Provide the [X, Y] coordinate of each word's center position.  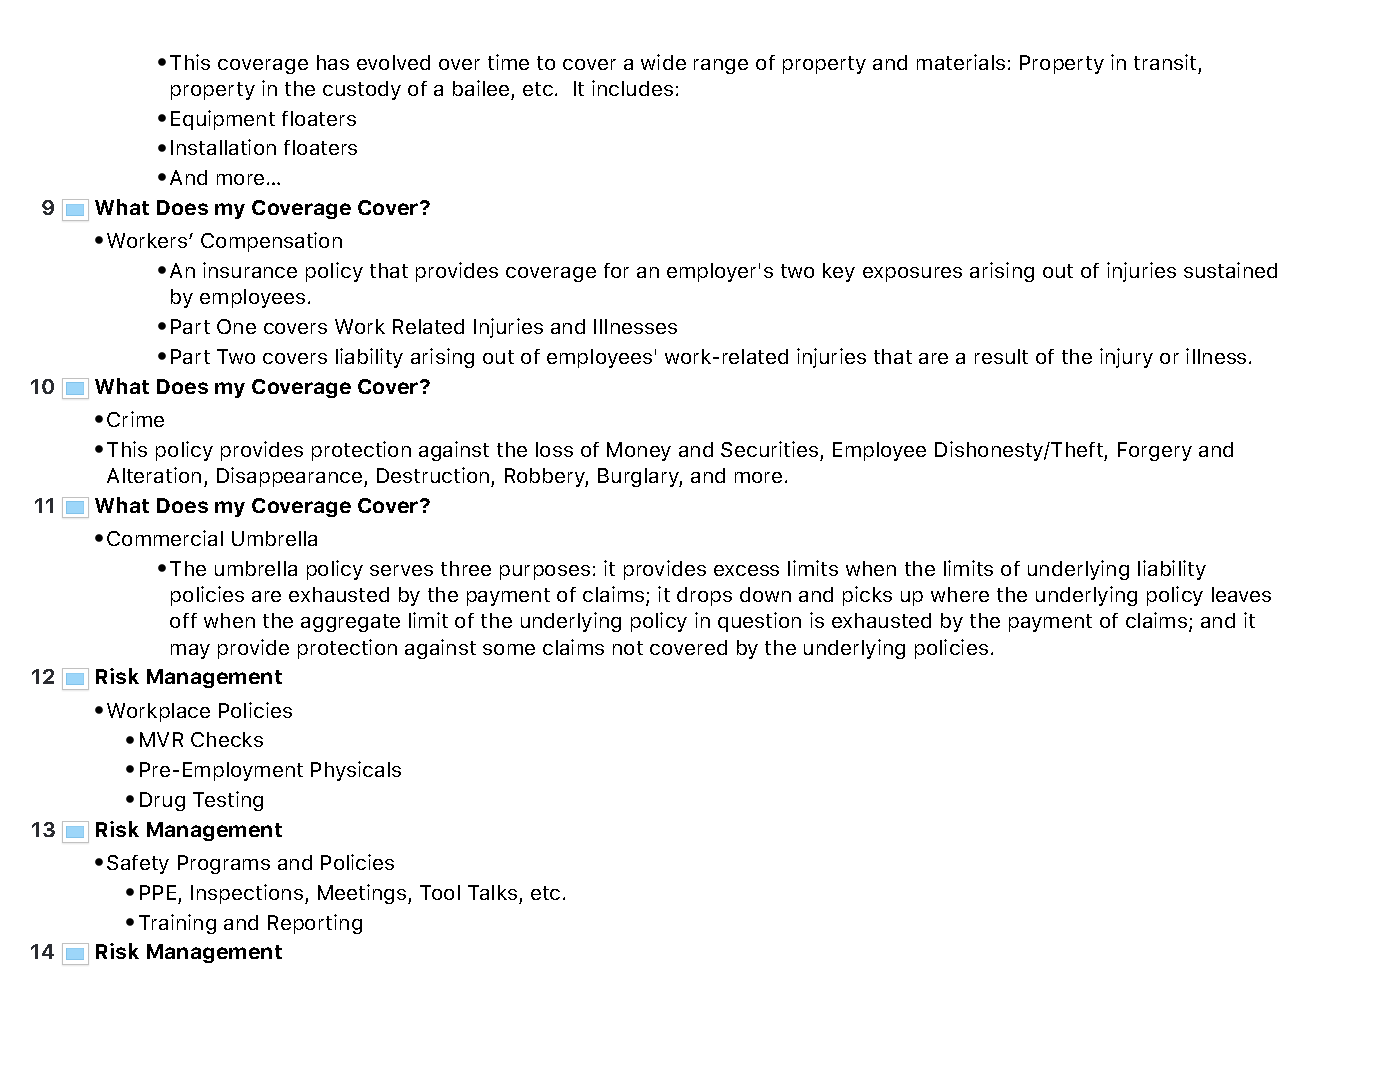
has [333, 62]
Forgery [1155, 451]
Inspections [247, 894]
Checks [227, 739]
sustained [1230, 270]
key [839, 272]
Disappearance [291, 477]
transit [1165, 62]
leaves [1241, 594]
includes [632, 88]
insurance [250, 270]
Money [639, 451]
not [628, 648]
